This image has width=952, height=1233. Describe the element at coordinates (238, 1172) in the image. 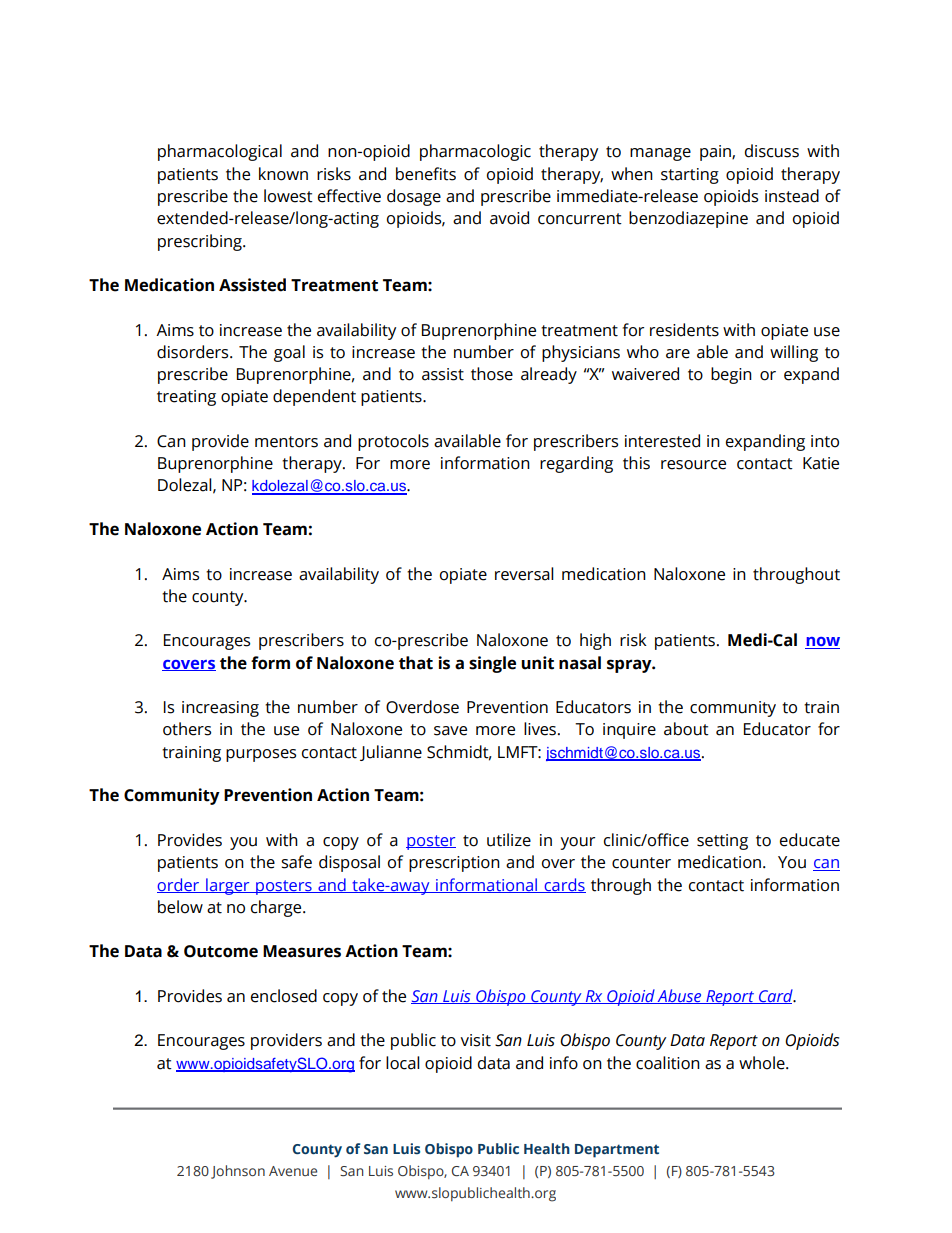

I see `Johnson` at that location.
